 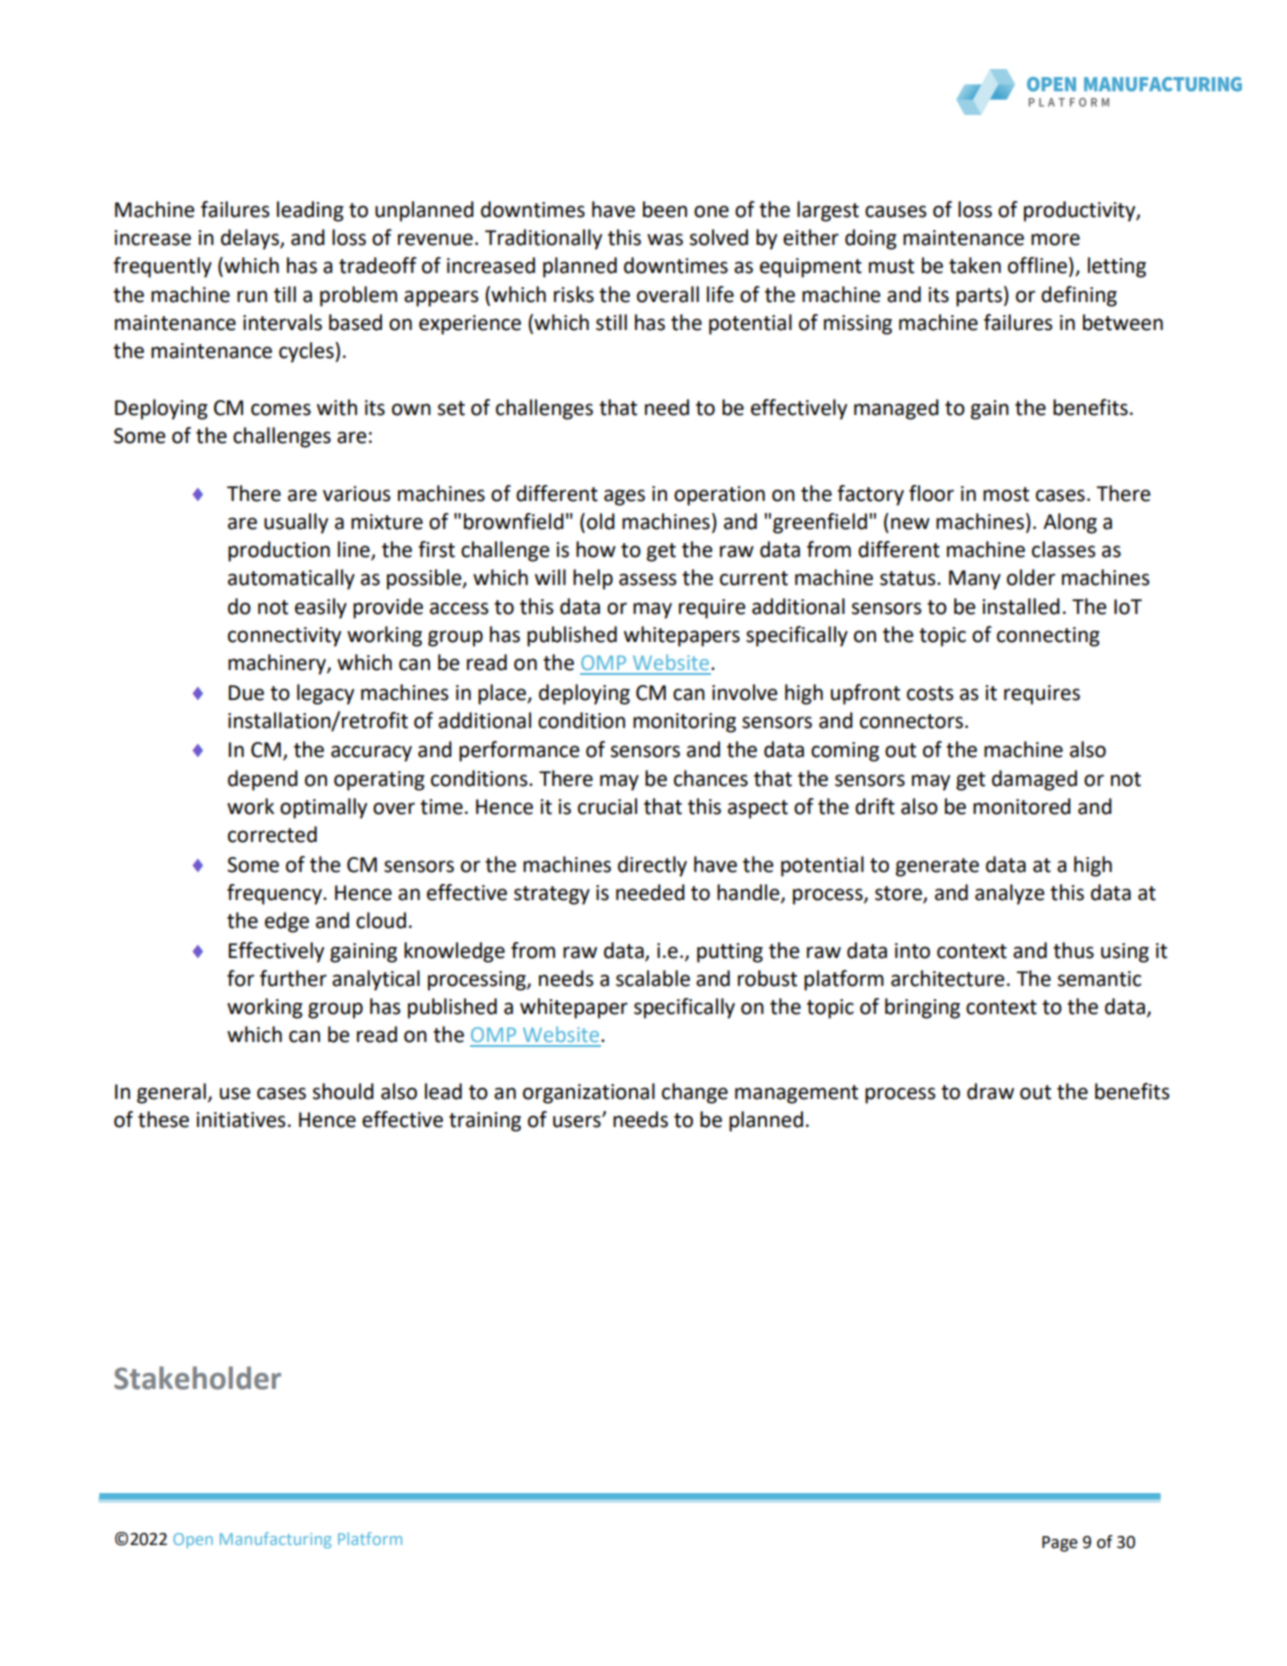 I want to click on directly, so click(x=652, y=866).
